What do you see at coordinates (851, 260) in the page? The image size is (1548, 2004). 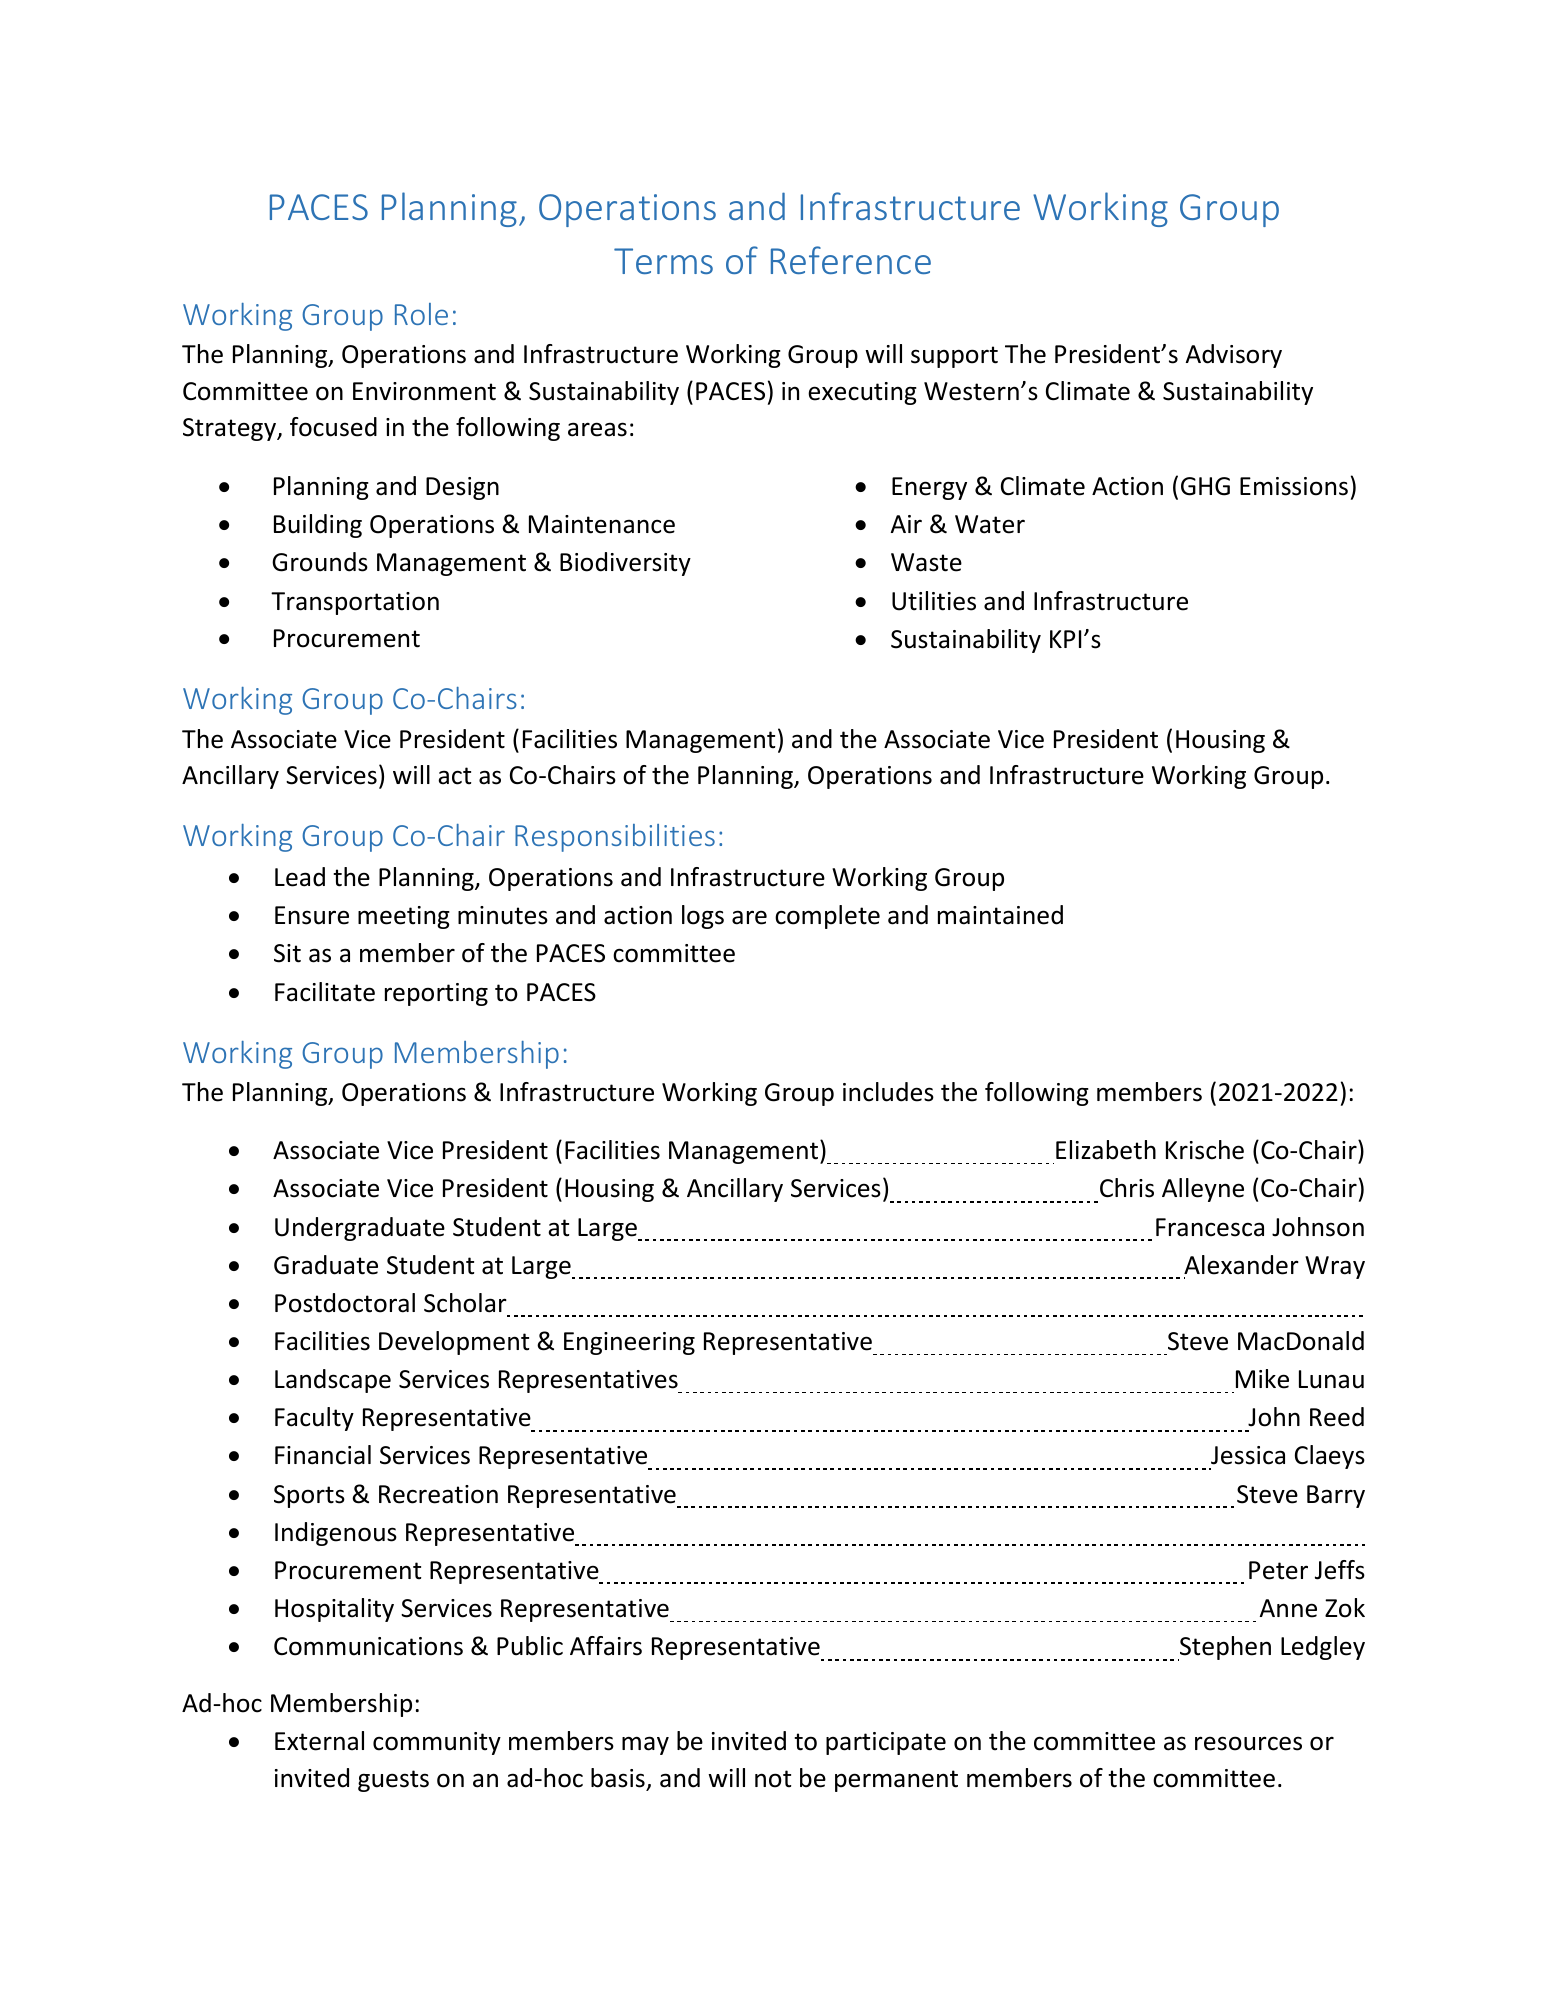 I see `Reference` at bounding box center [851, 260].
